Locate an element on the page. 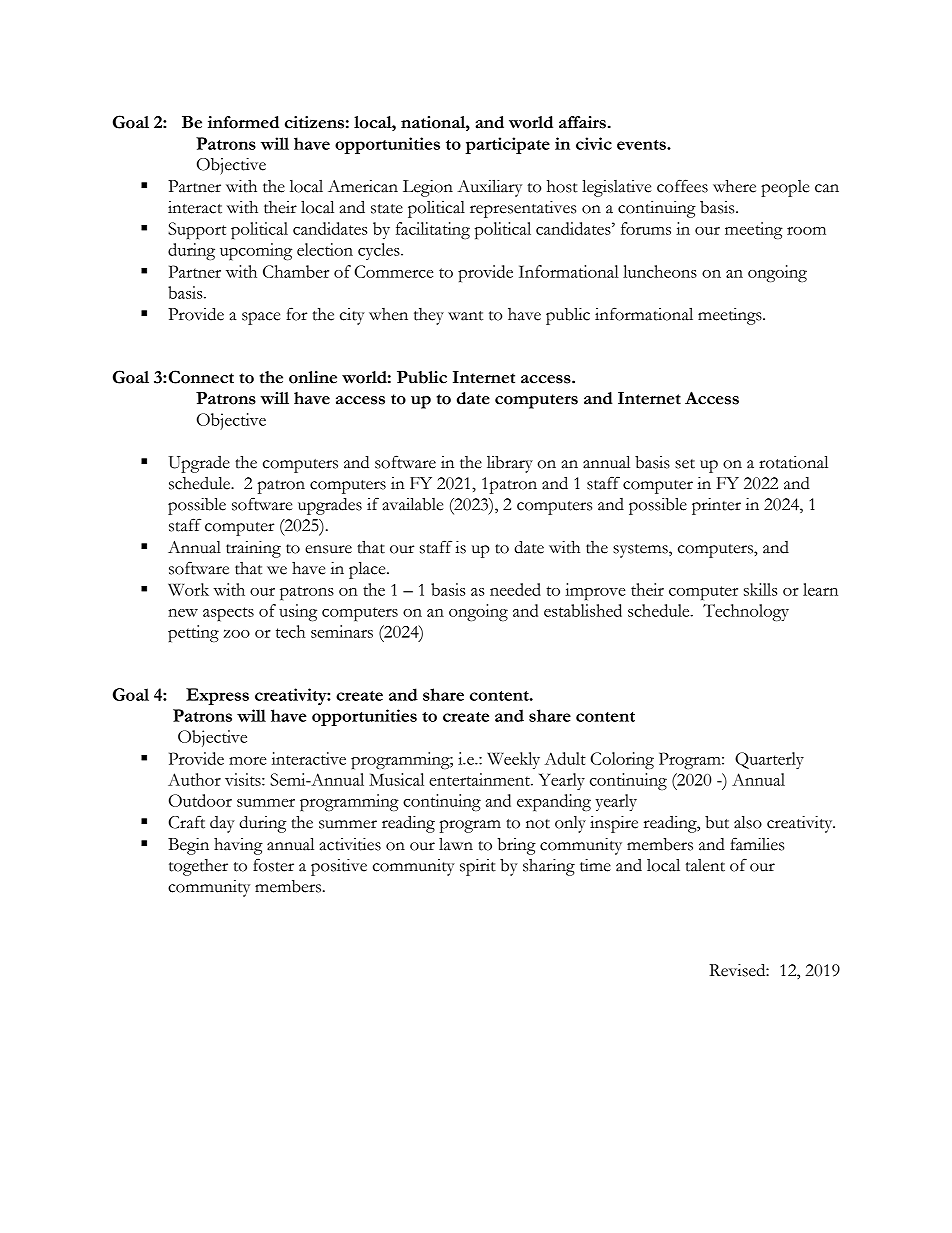  library is located at coordinates (510, 464).
